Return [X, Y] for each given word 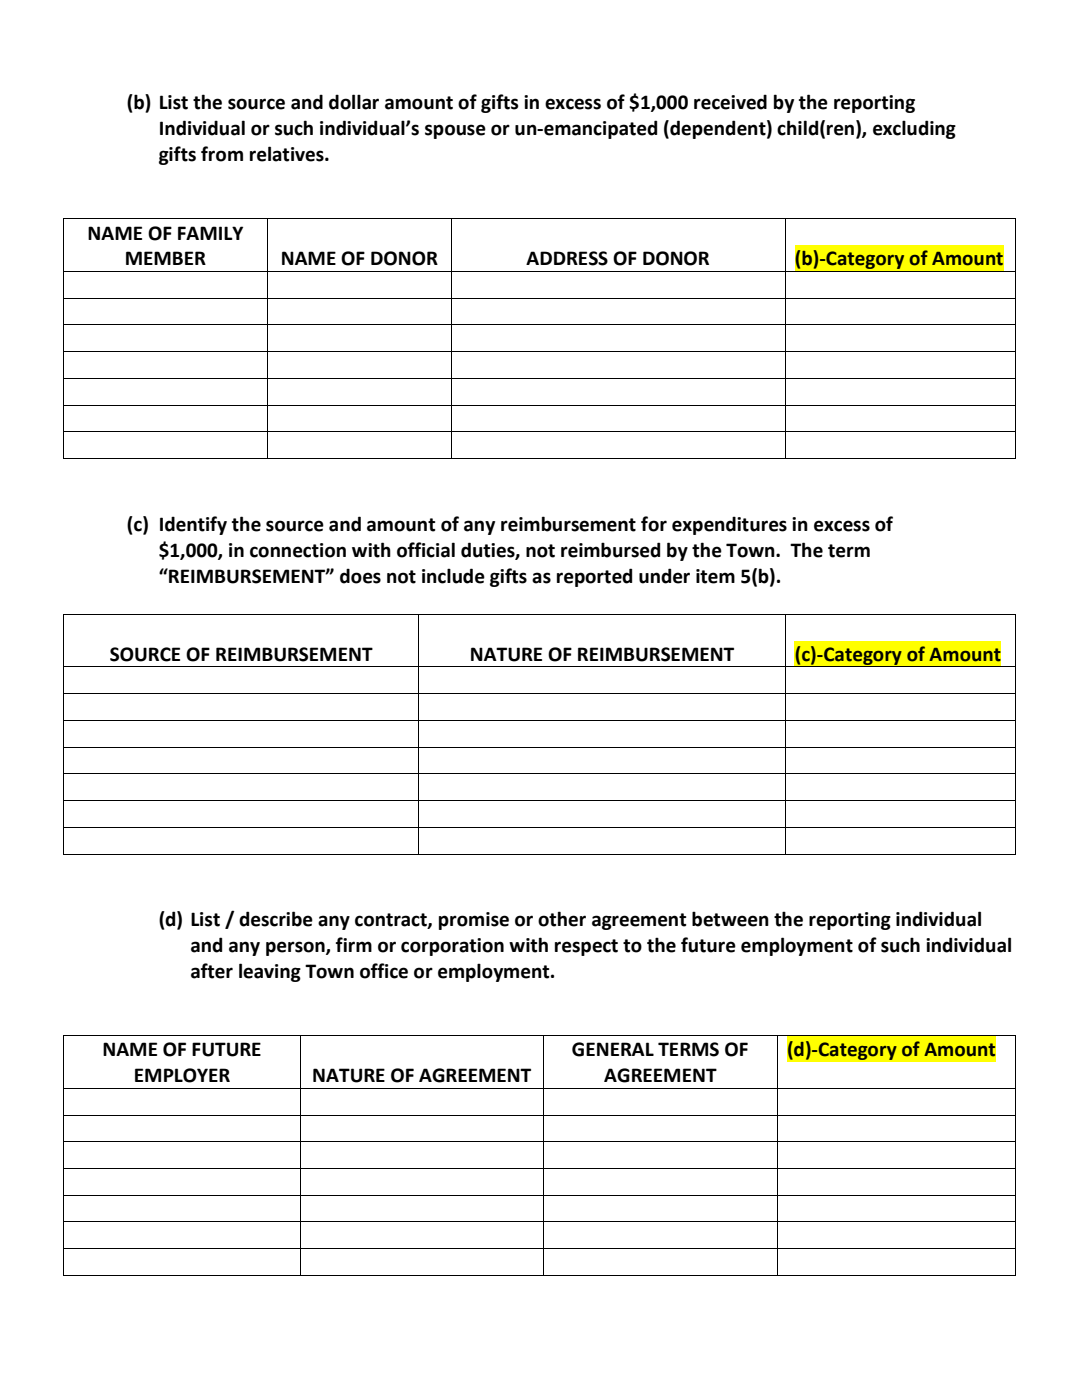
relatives [288, 154]
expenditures [729, 525]
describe [276, 919]
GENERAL [613, 1049]
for [654, 524]
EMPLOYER [182, 1075]
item [715, 576]
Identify [193, 525]
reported [594, 577]
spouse [455, 131]
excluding [914, 129]
